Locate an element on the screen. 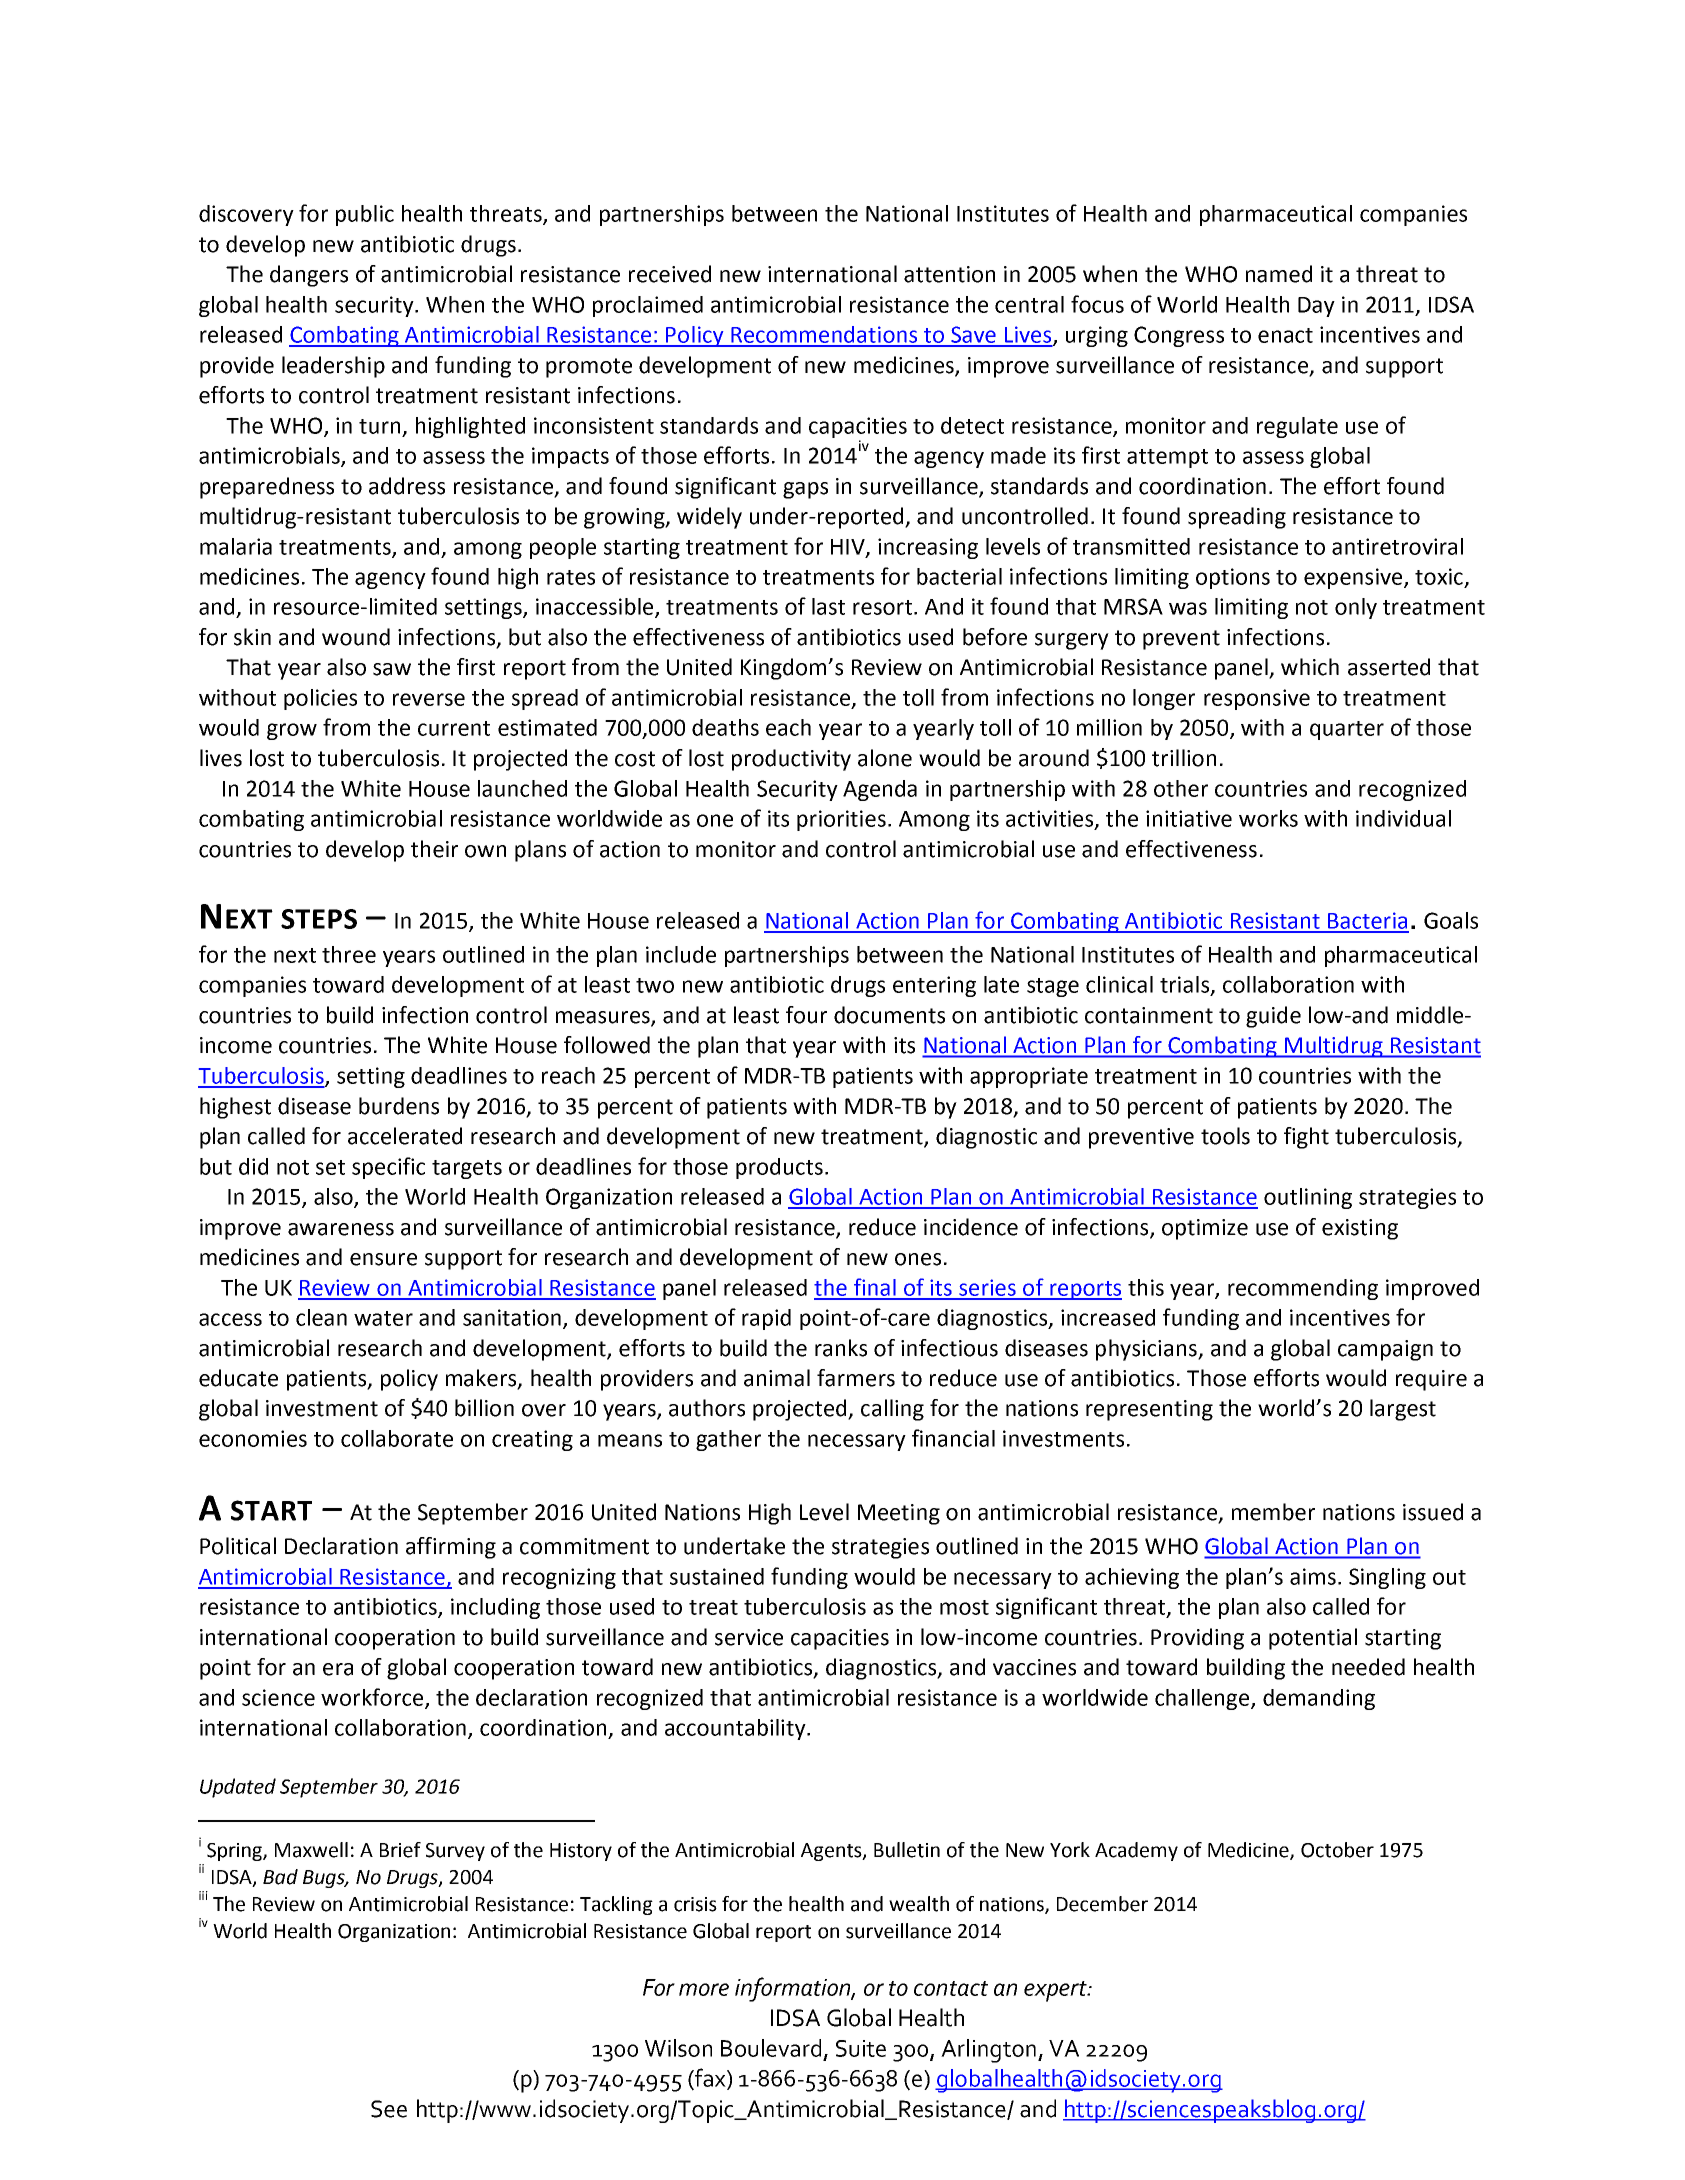 The height and width of the screenshot is (2180, 1685). specific is located at coordinates (388, 1168).
